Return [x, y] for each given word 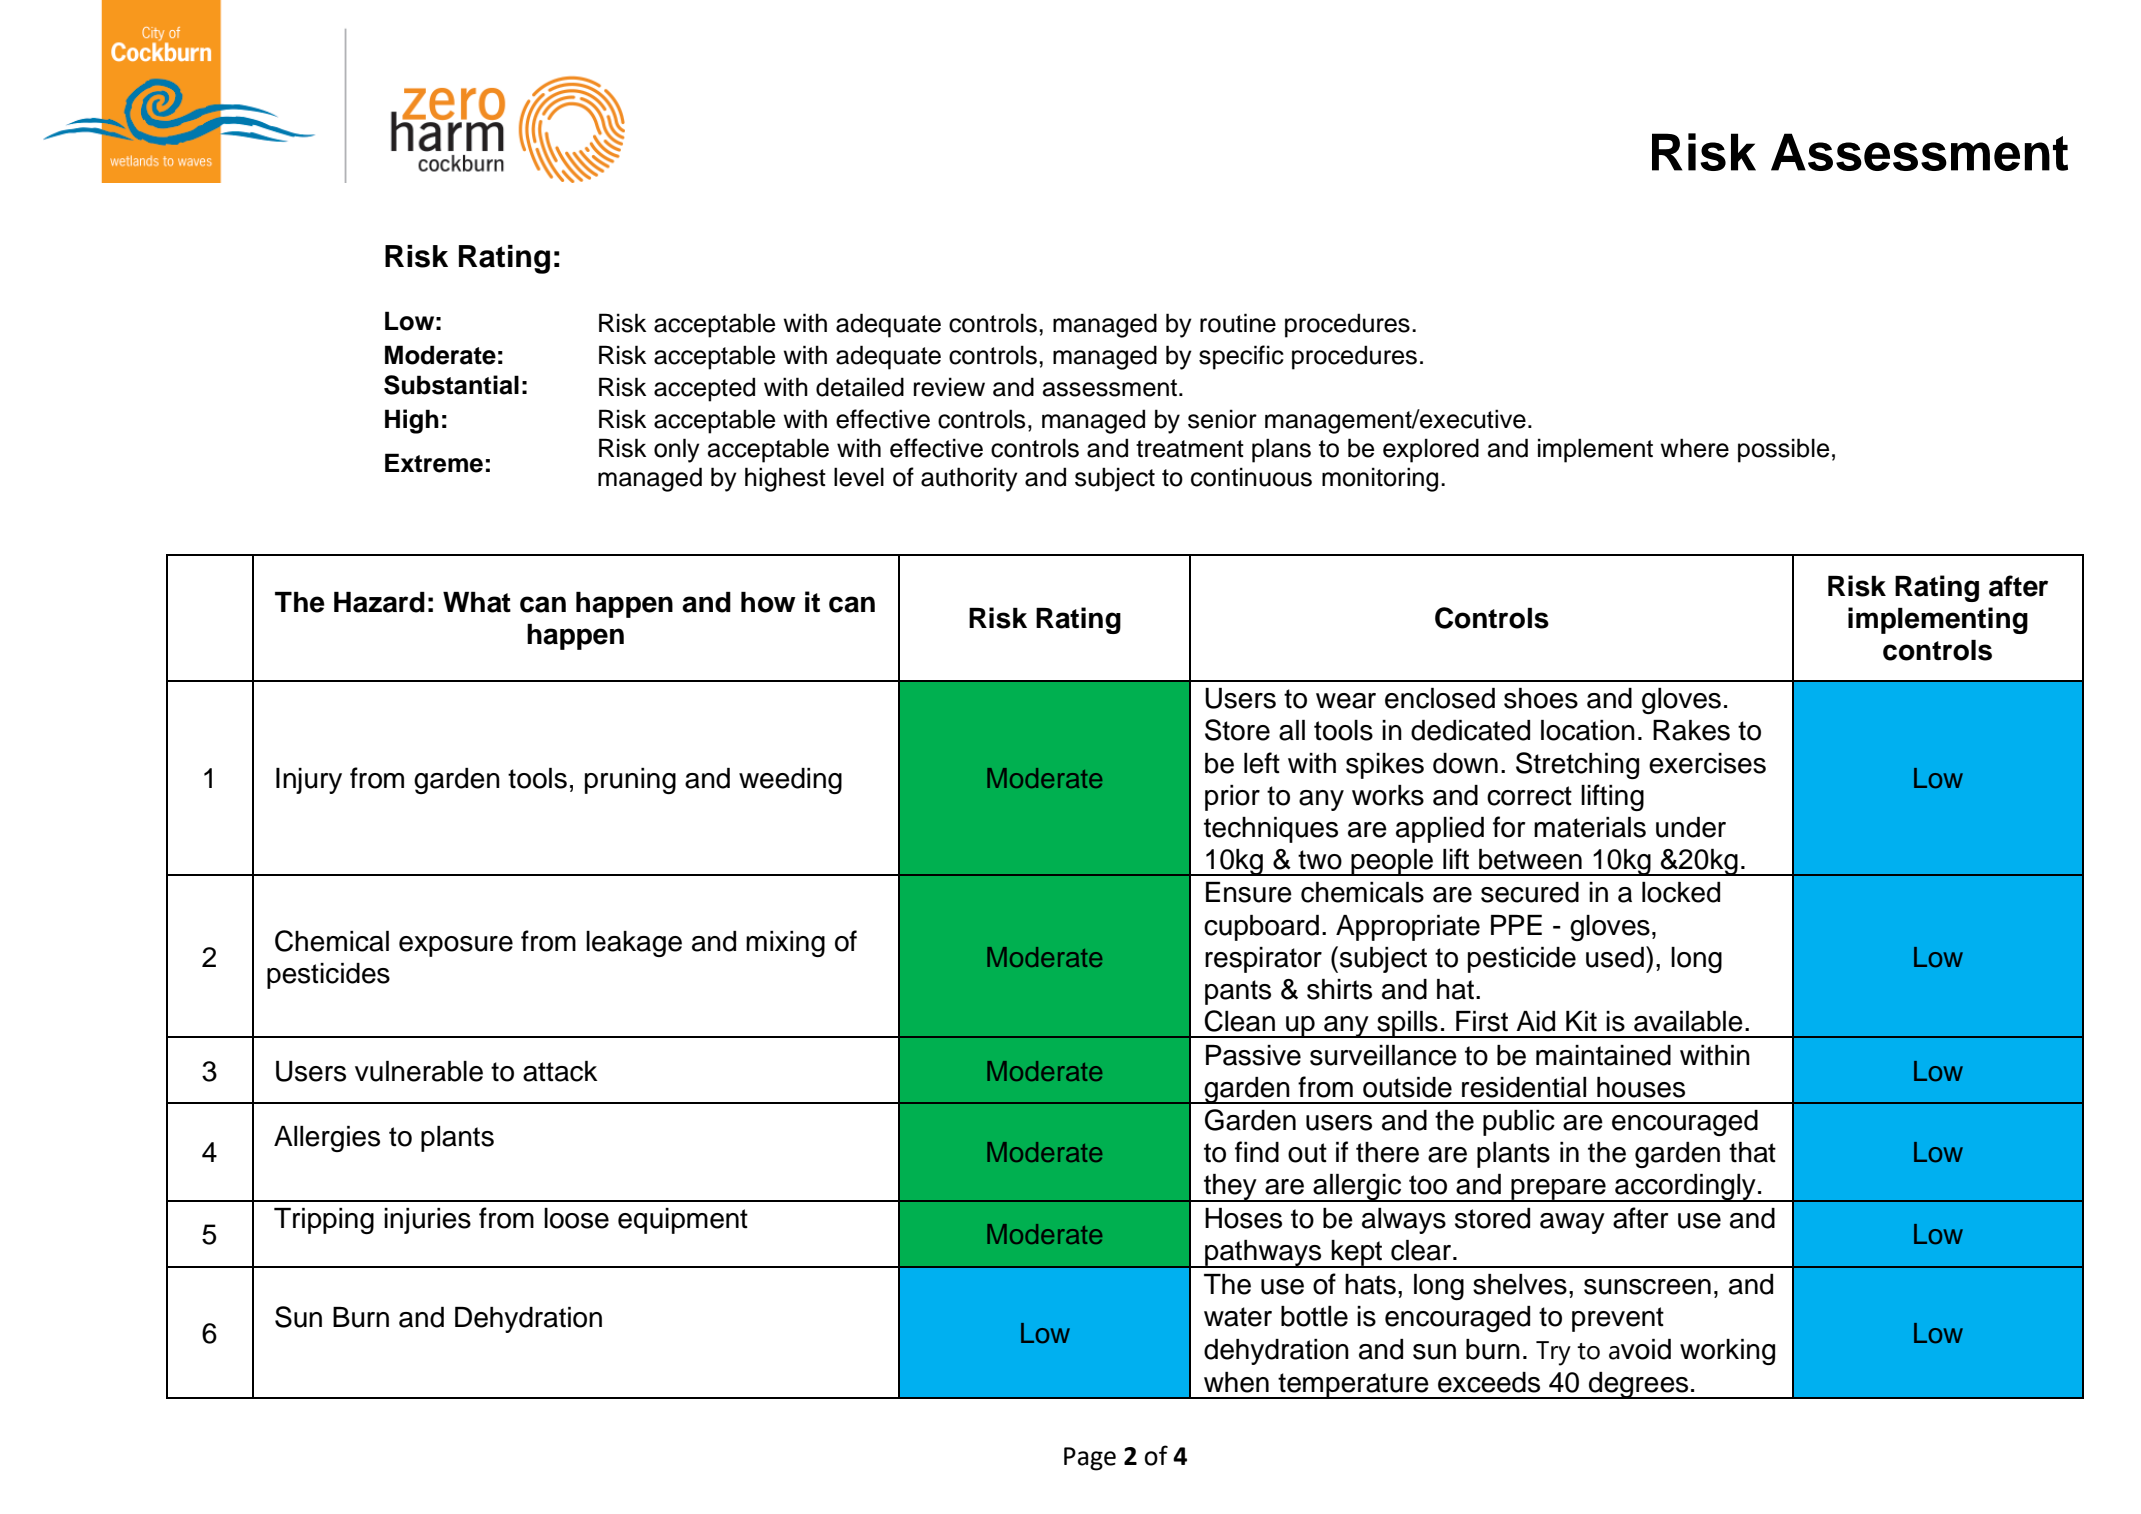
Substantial [451, 385]
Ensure [1249, 892]
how [768, 602]
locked [1681, 892]
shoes [1541, 698]
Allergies [327, 1139]
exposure [456, 946]
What [477, 602]
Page [1090, 1459]
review [949, 387]
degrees [1639, 1385]
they [1230, 1188]
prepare [1558, 1190]
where [1694, 448]
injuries [427, 1221]
